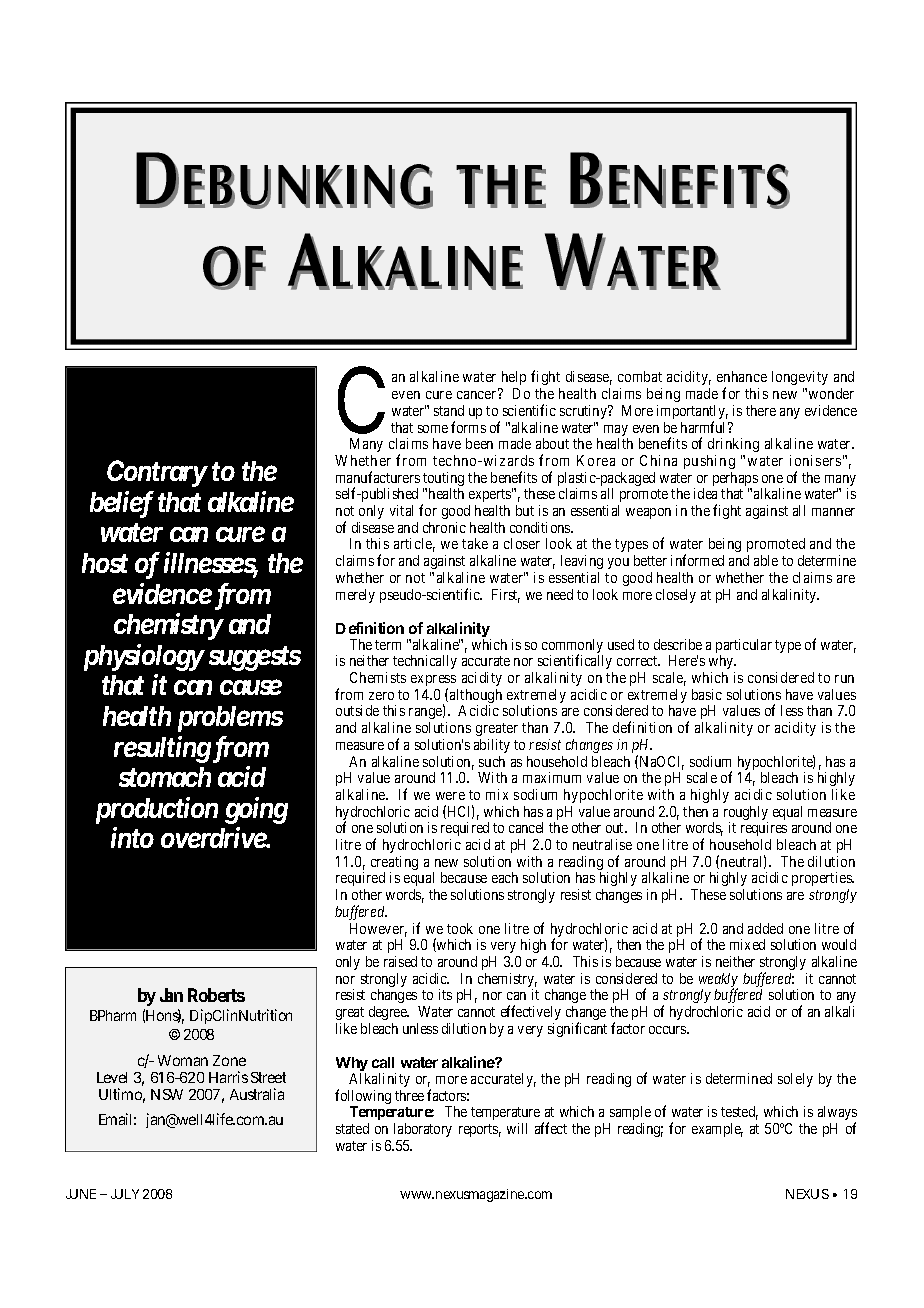 The width and height of the image is (924, 1308). What do you see at coordinates (478, 394) in the image?
I see `cancer` at bounding box center [478, 394].
